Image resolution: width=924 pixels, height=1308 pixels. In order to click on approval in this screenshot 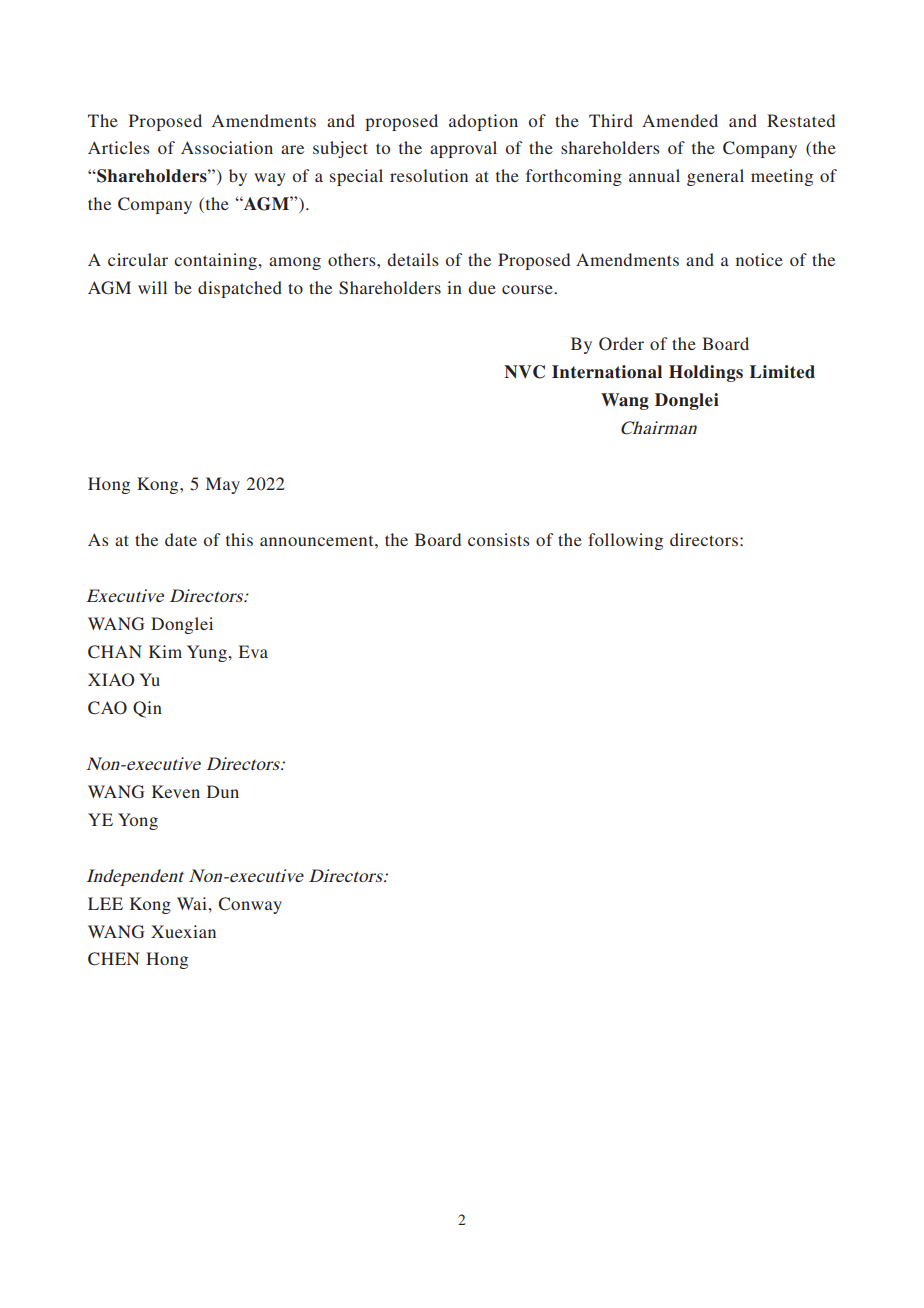, I will do `click(463, 149)`.
